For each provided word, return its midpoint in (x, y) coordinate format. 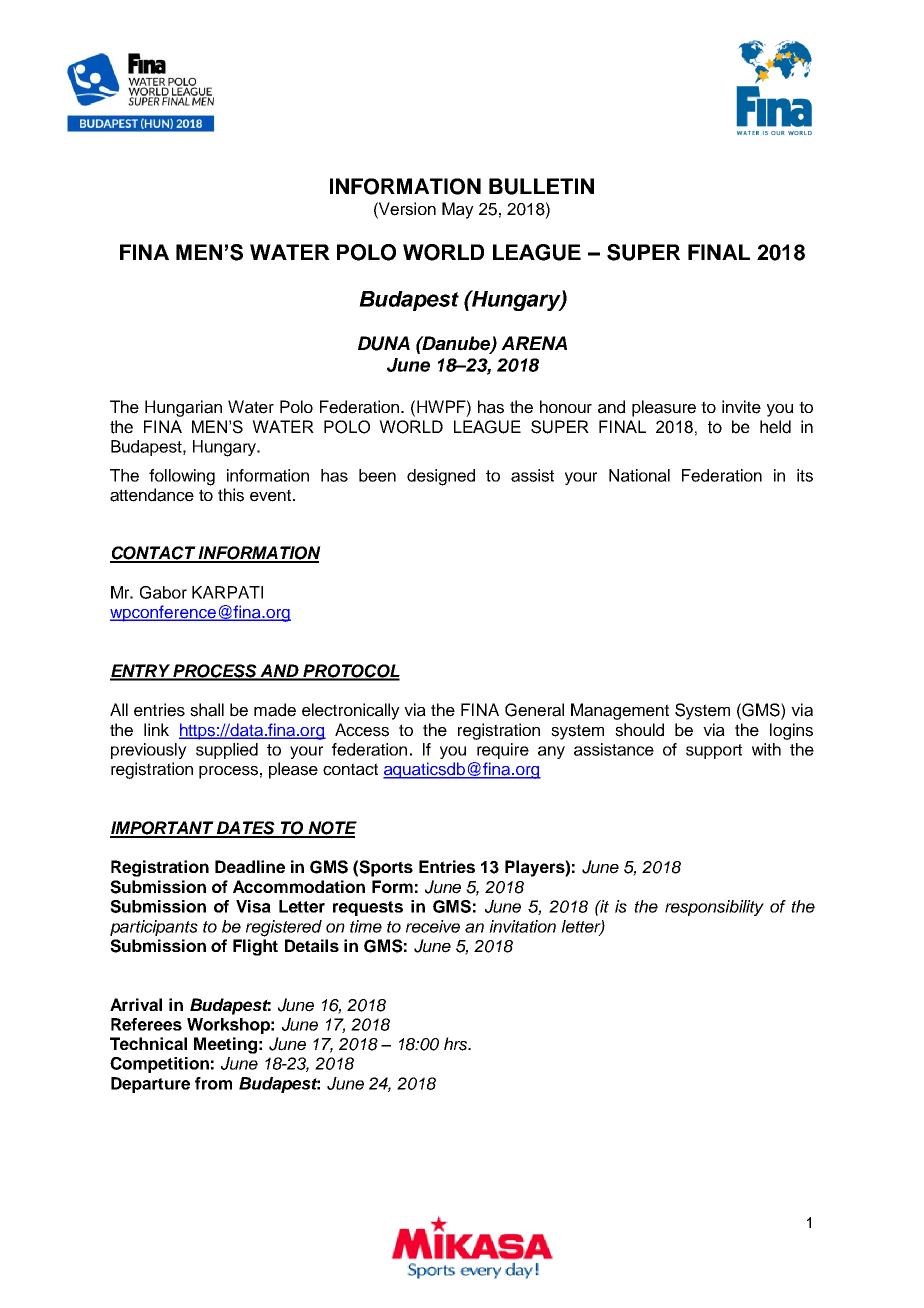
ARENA (534, 343)
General (534, 710)
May (458, 210)
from (213, 1083)
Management (620, 711)
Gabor (163, 592)
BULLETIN (541, 186)
